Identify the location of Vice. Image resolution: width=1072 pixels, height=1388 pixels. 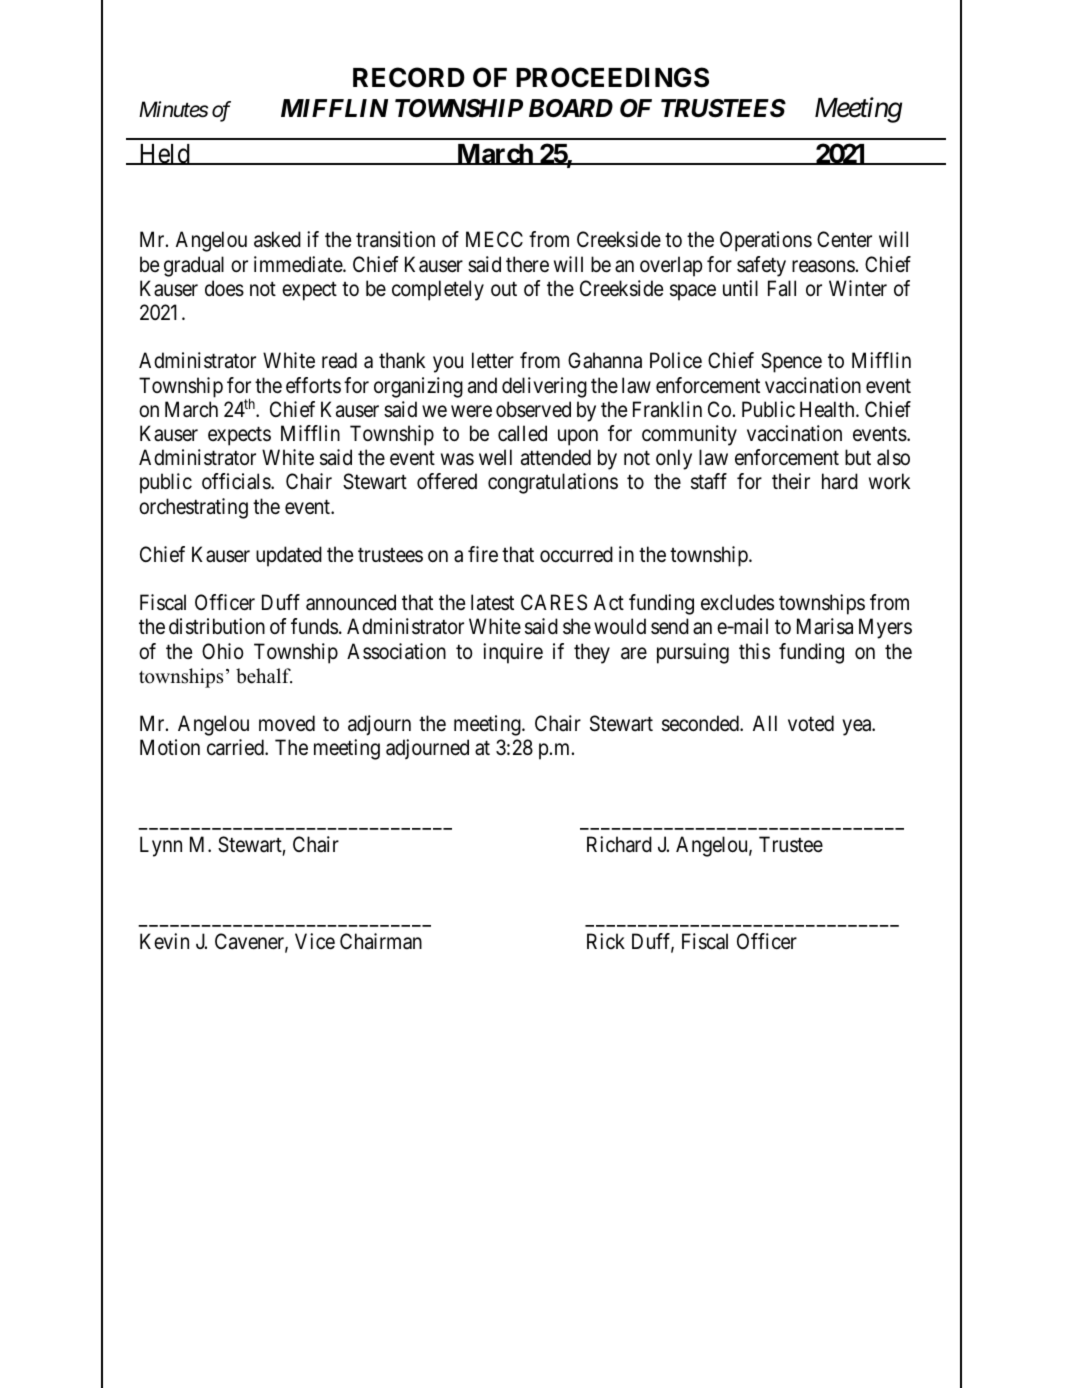
(315, 941).
